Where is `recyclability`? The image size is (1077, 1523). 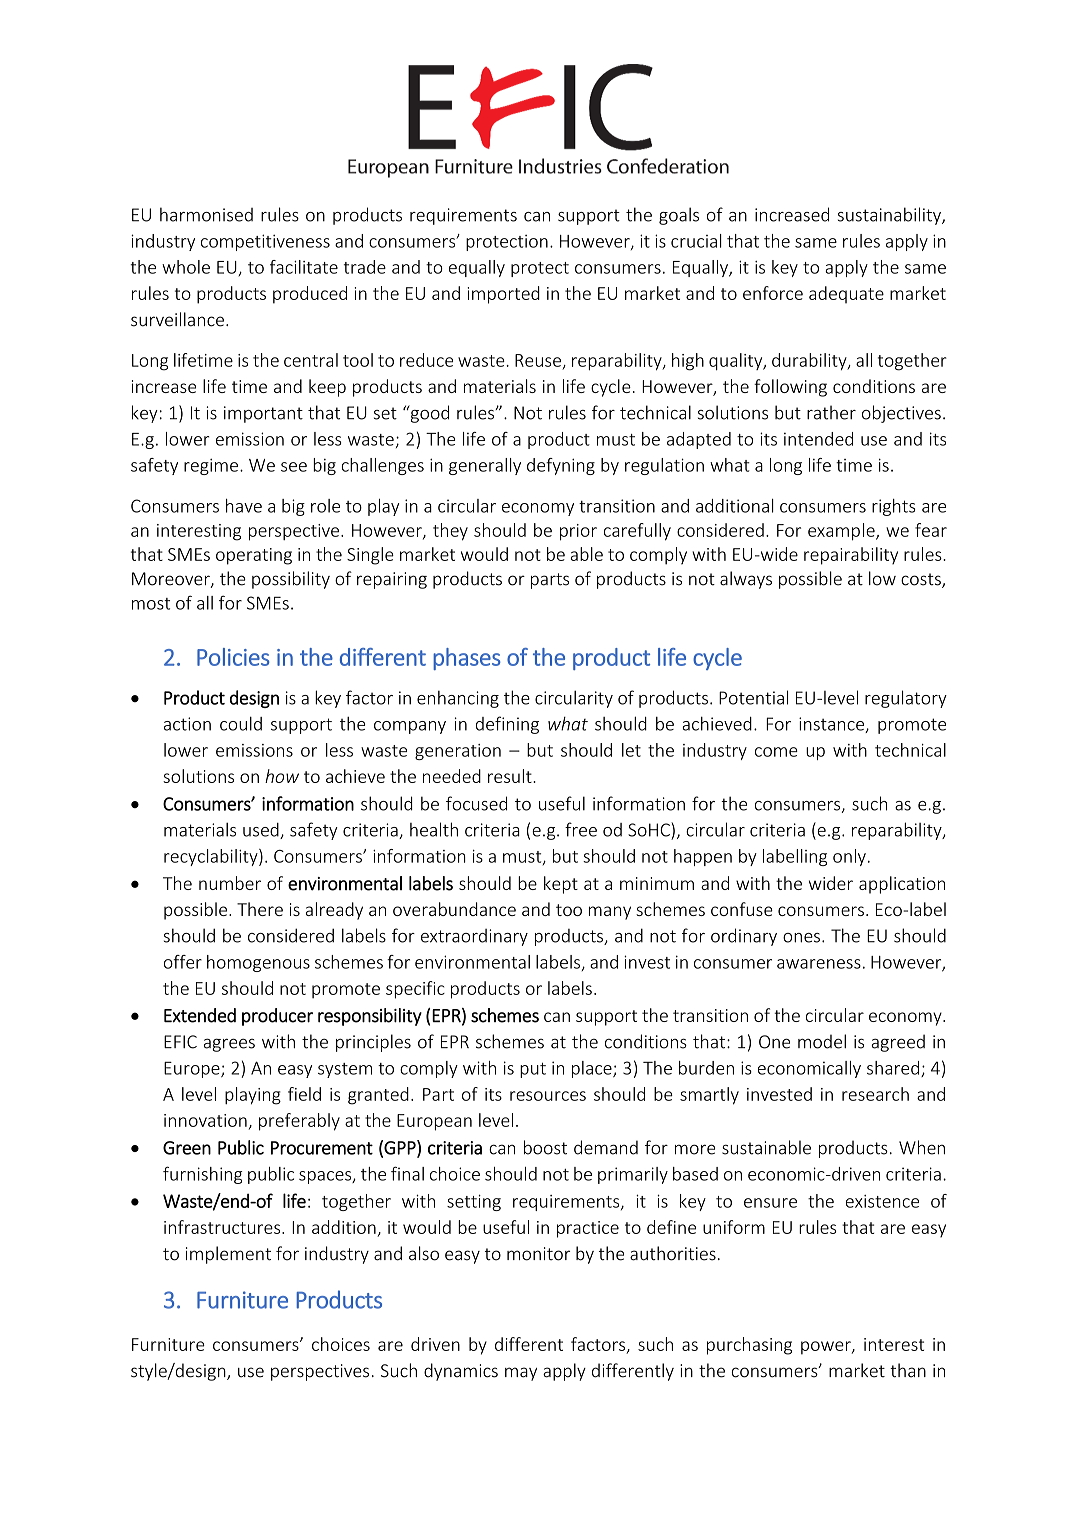
recyclability is located at coordinates (212, 857).
